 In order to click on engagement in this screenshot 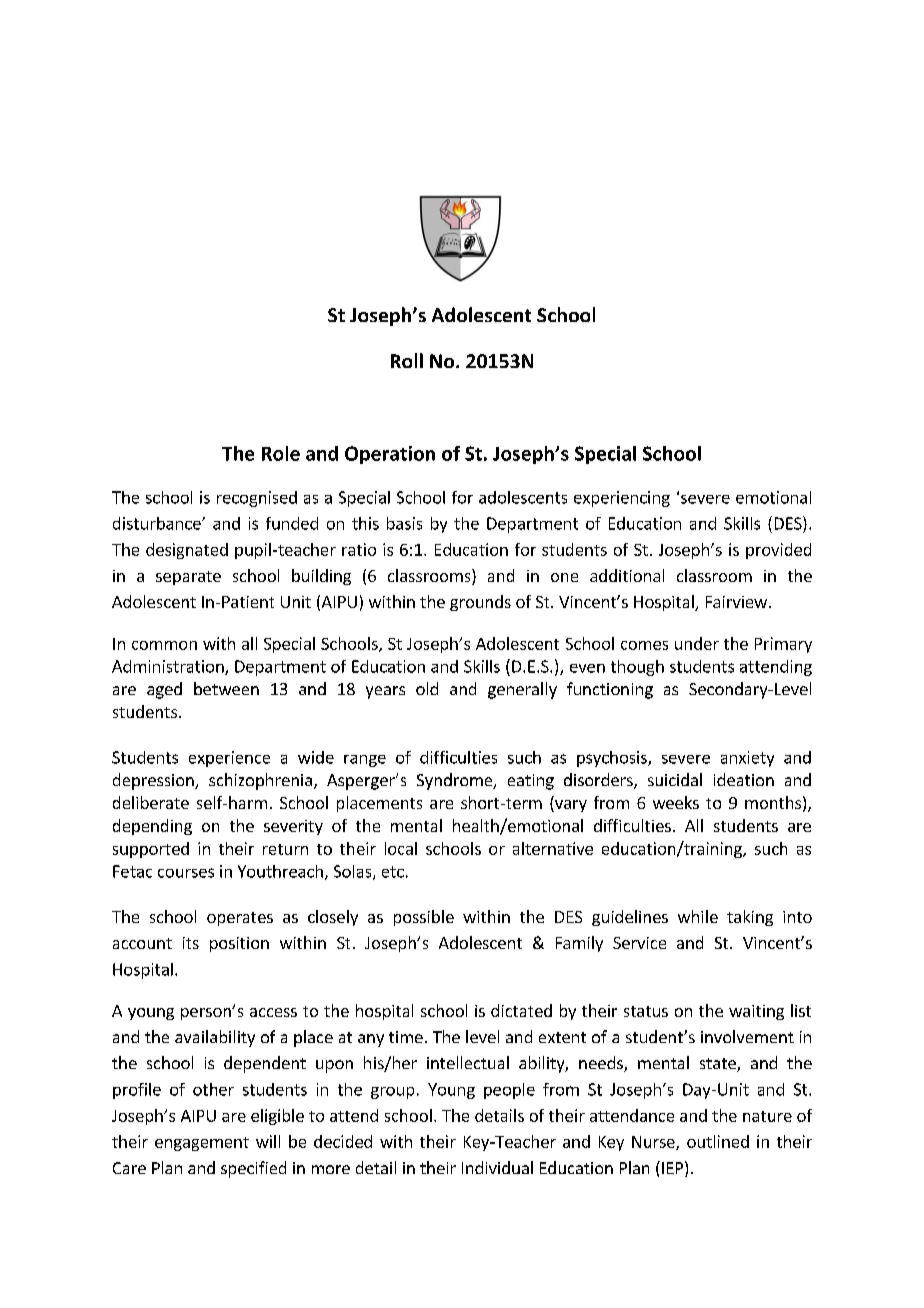, I will do `click(202, 1144)`.
